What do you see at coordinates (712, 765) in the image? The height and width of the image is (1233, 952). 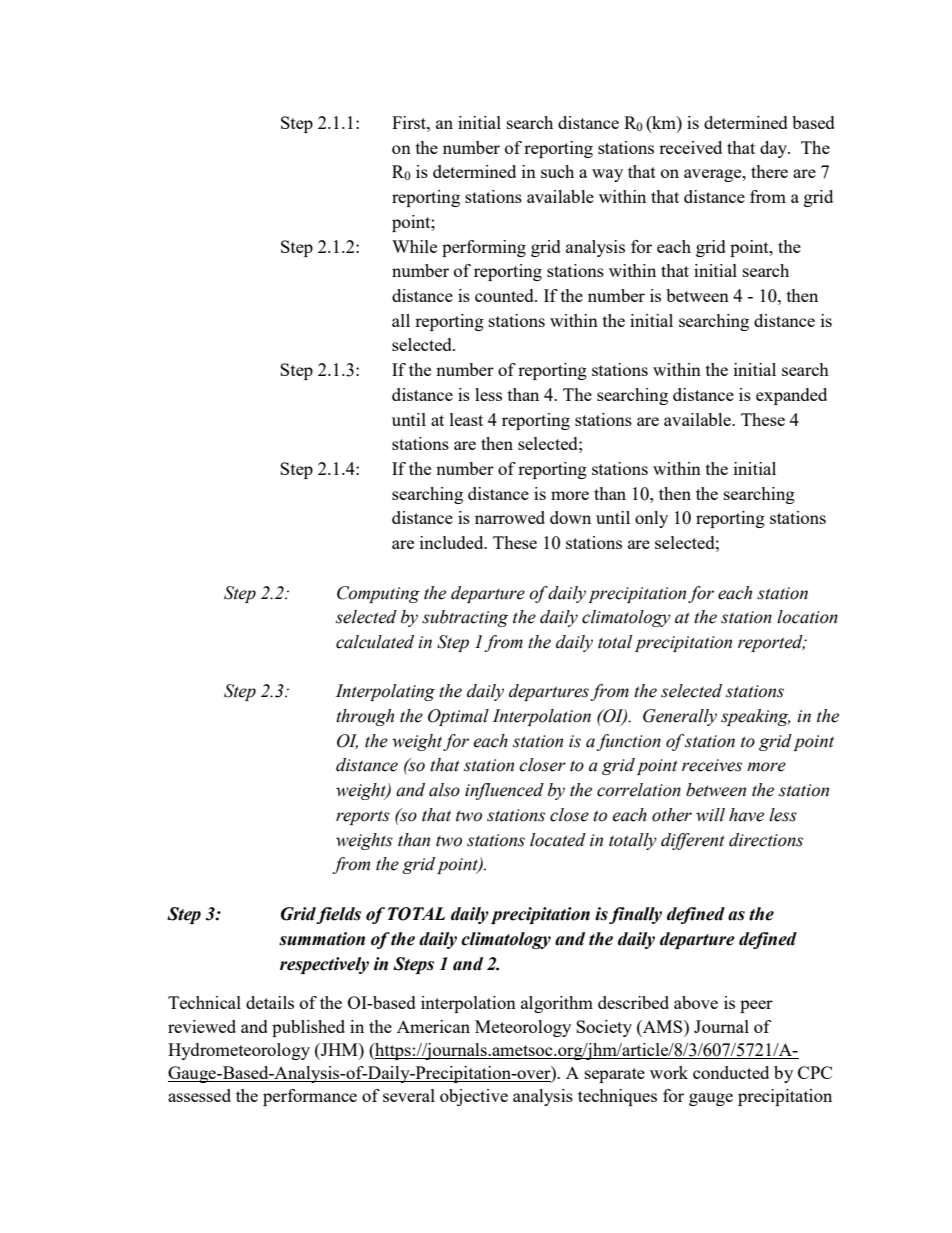 I see `receives` at bounding box center [712, 765].
